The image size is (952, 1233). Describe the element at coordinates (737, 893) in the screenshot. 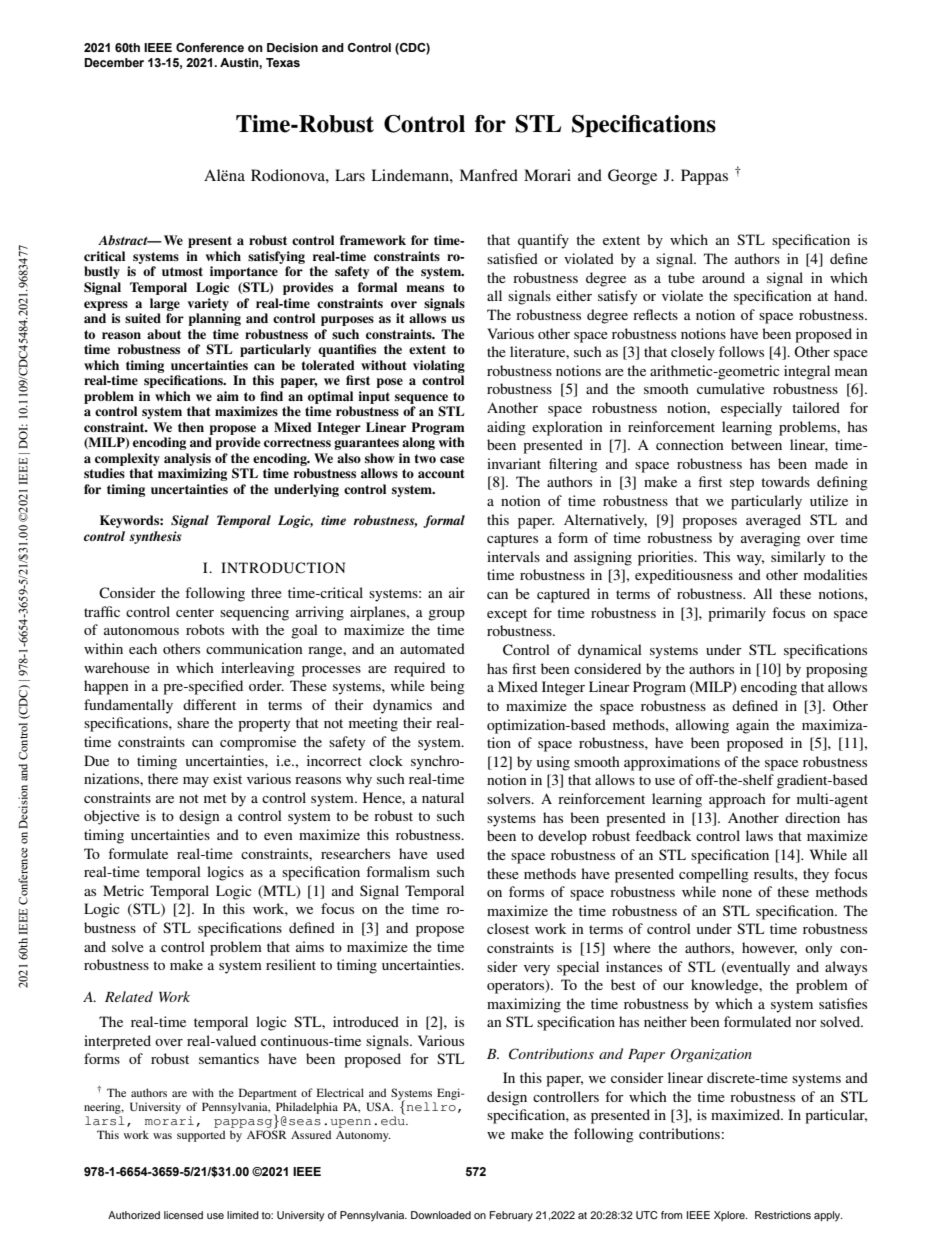

I see `none` at that location.
